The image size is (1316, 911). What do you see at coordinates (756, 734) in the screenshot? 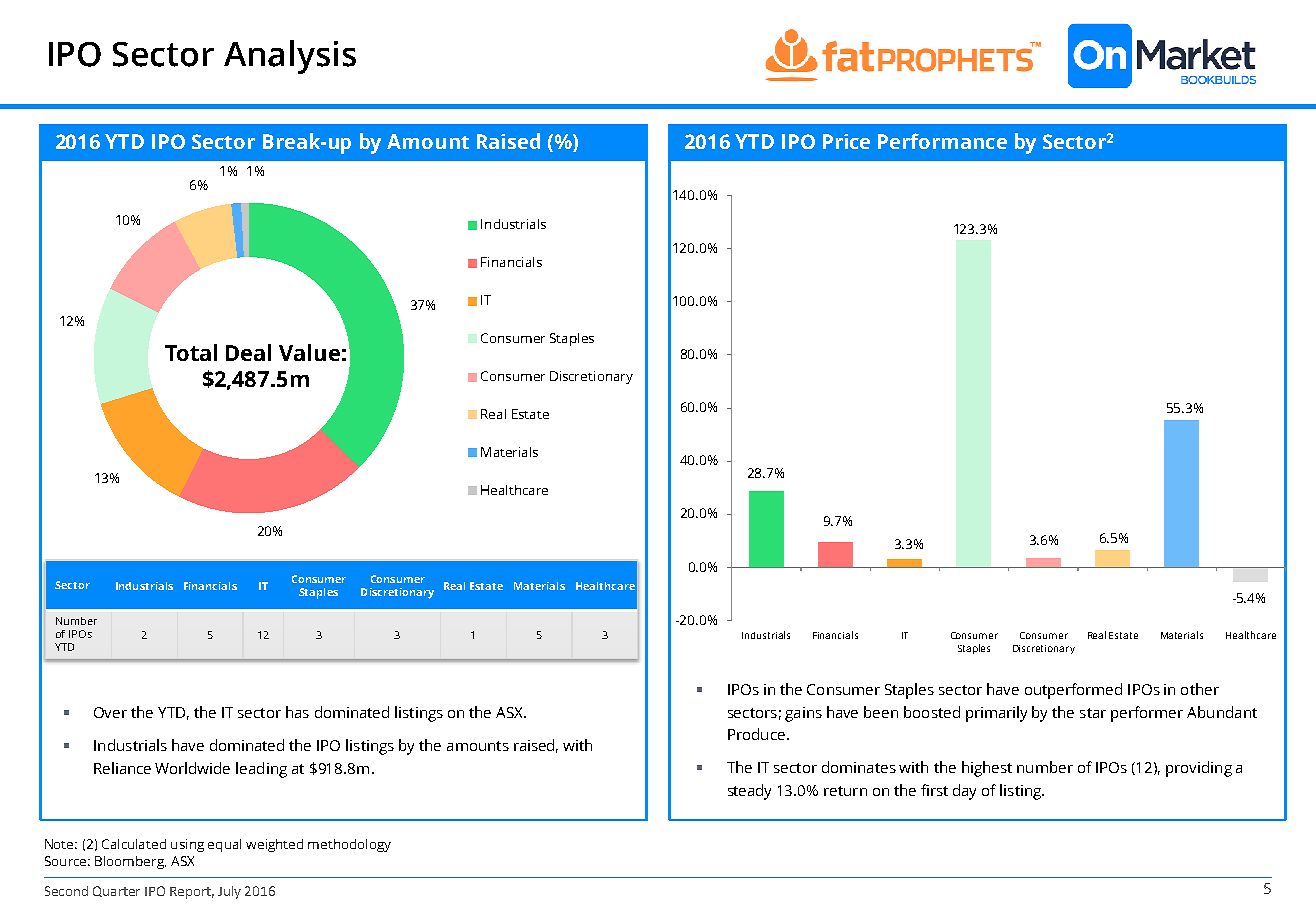
I see `Produce` at bounding box center [756, 734].
